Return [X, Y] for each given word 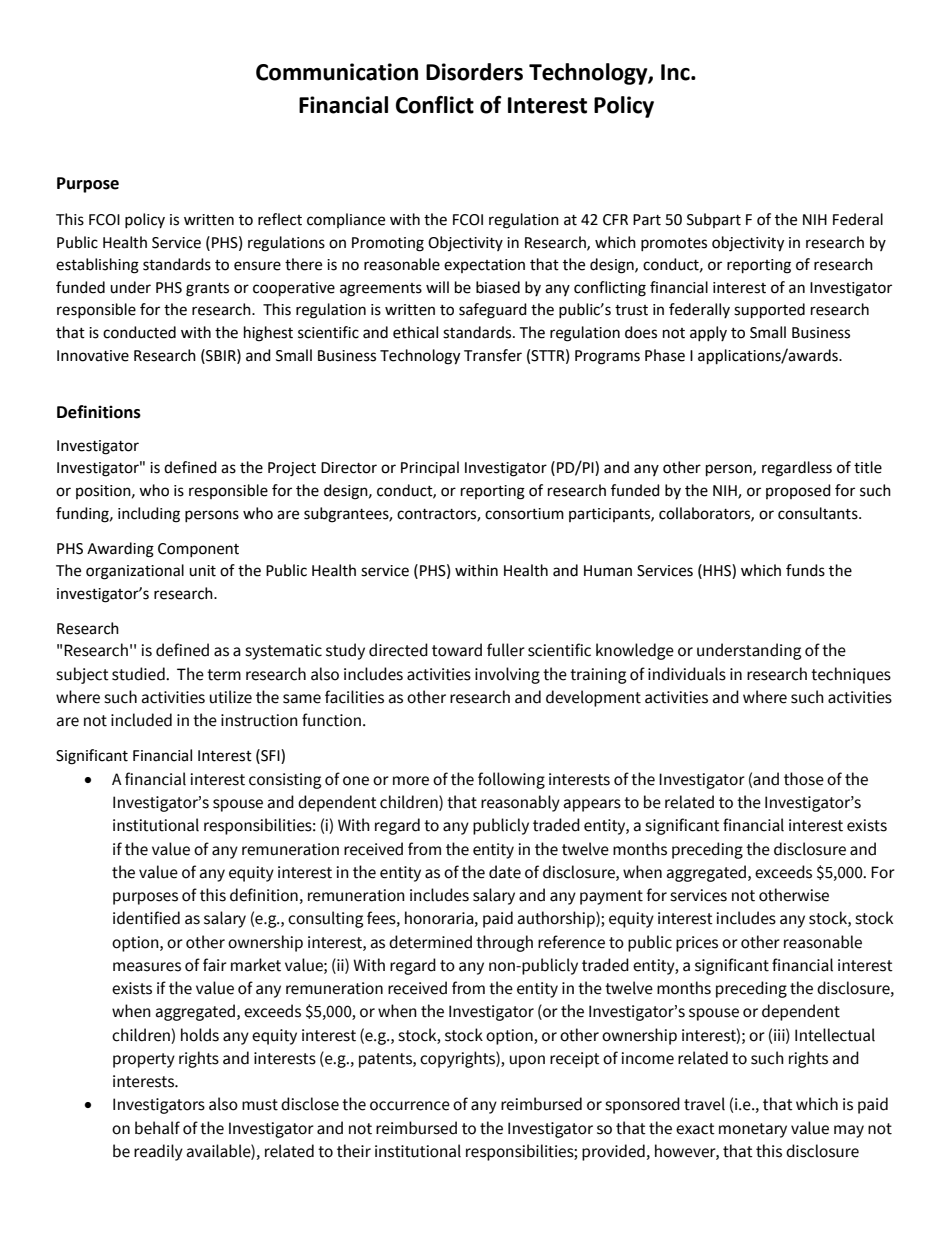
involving [507, 675]
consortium [524, 514]
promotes [674, 244]
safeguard [493, 311]
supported [769, 311]
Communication [337, 72]
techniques [851, 675]
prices [697, 944]
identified [146, 918]
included [141, 720]
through [504, 943]
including [149, 515]
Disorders [474, 72]
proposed [798, 491]
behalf [157, 1128]
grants [207, 290]
